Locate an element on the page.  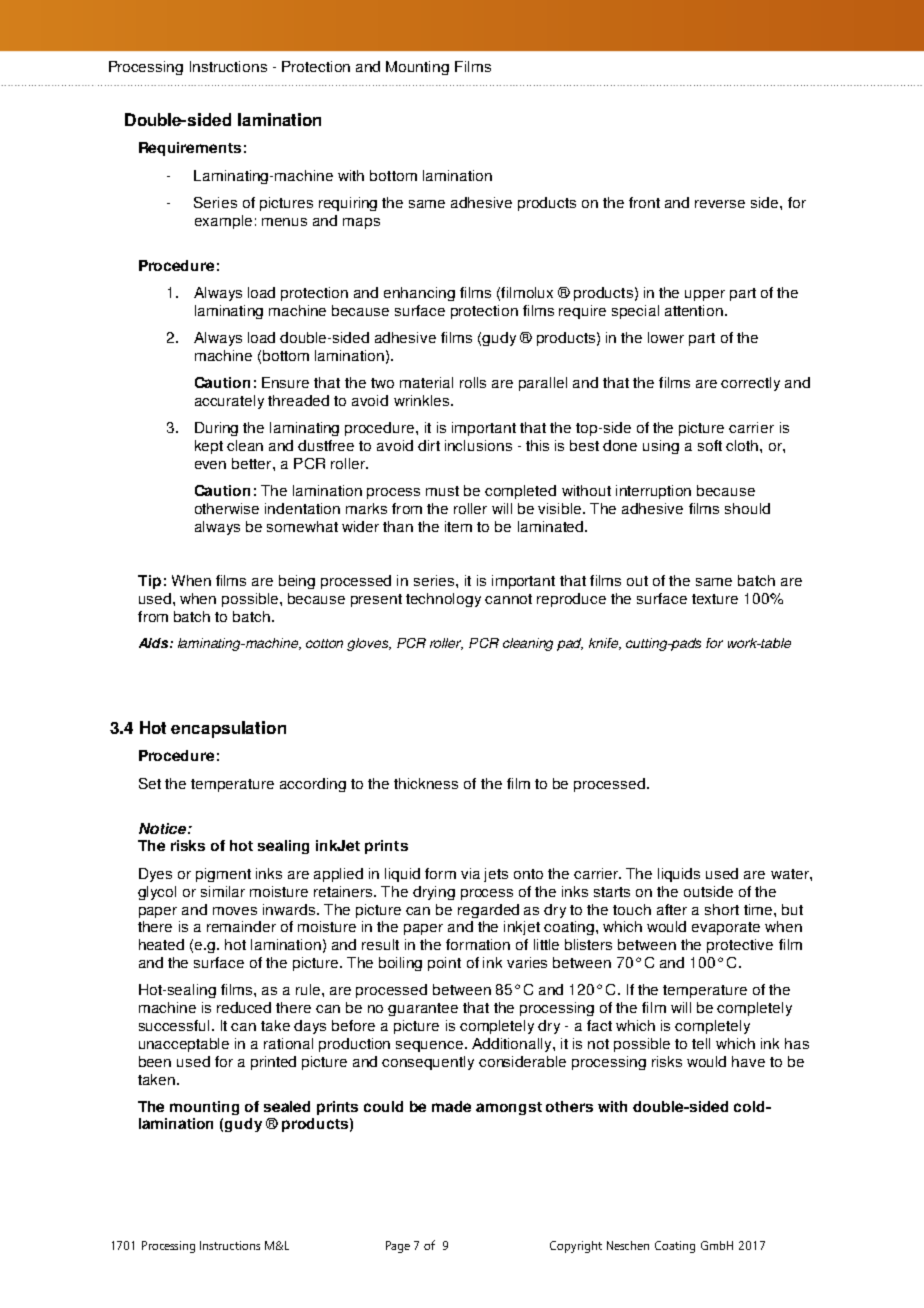
example is located at coordinates (223, 222).
